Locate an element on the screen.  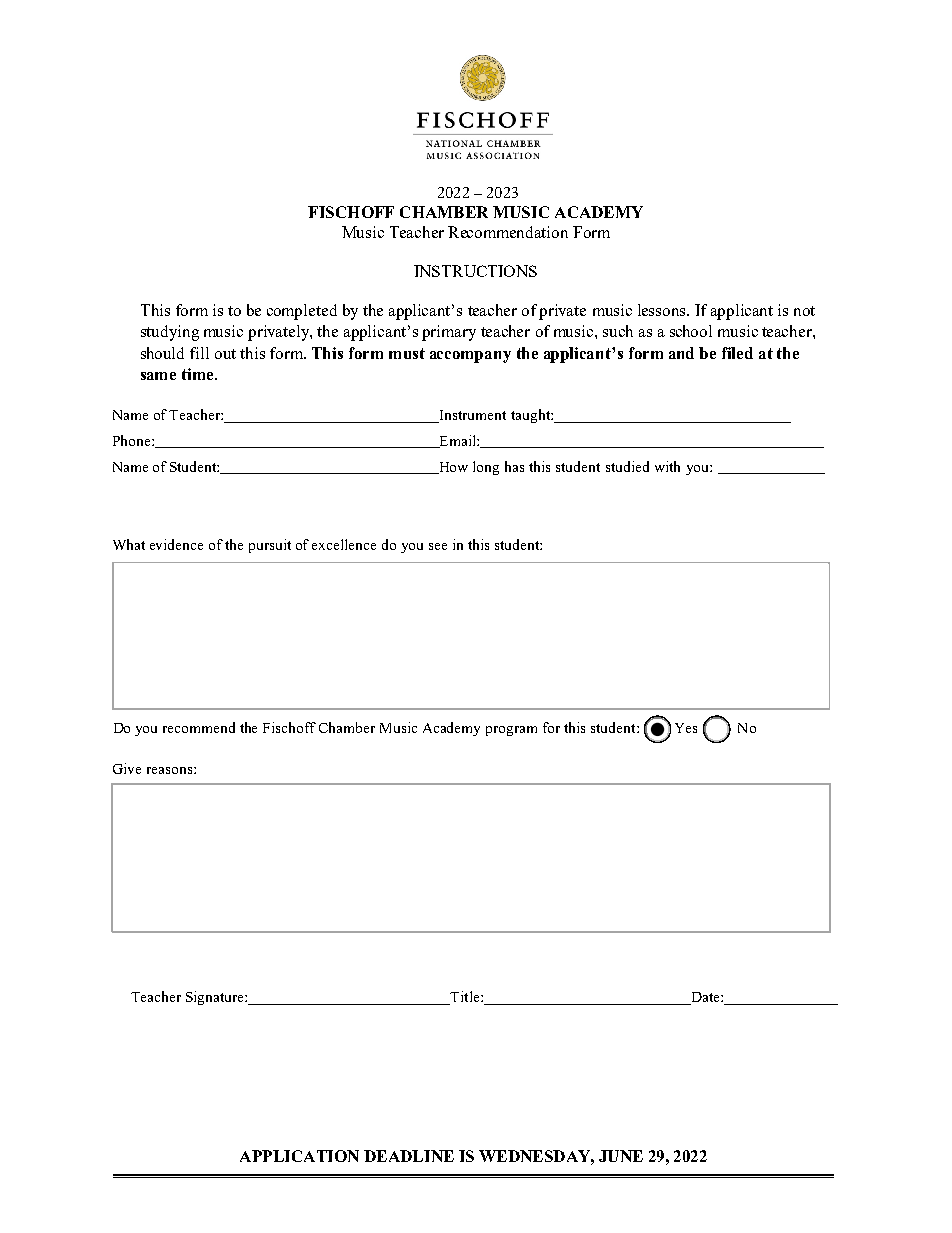
INSTRUCTIONS is located at coordinates (475, 271).
